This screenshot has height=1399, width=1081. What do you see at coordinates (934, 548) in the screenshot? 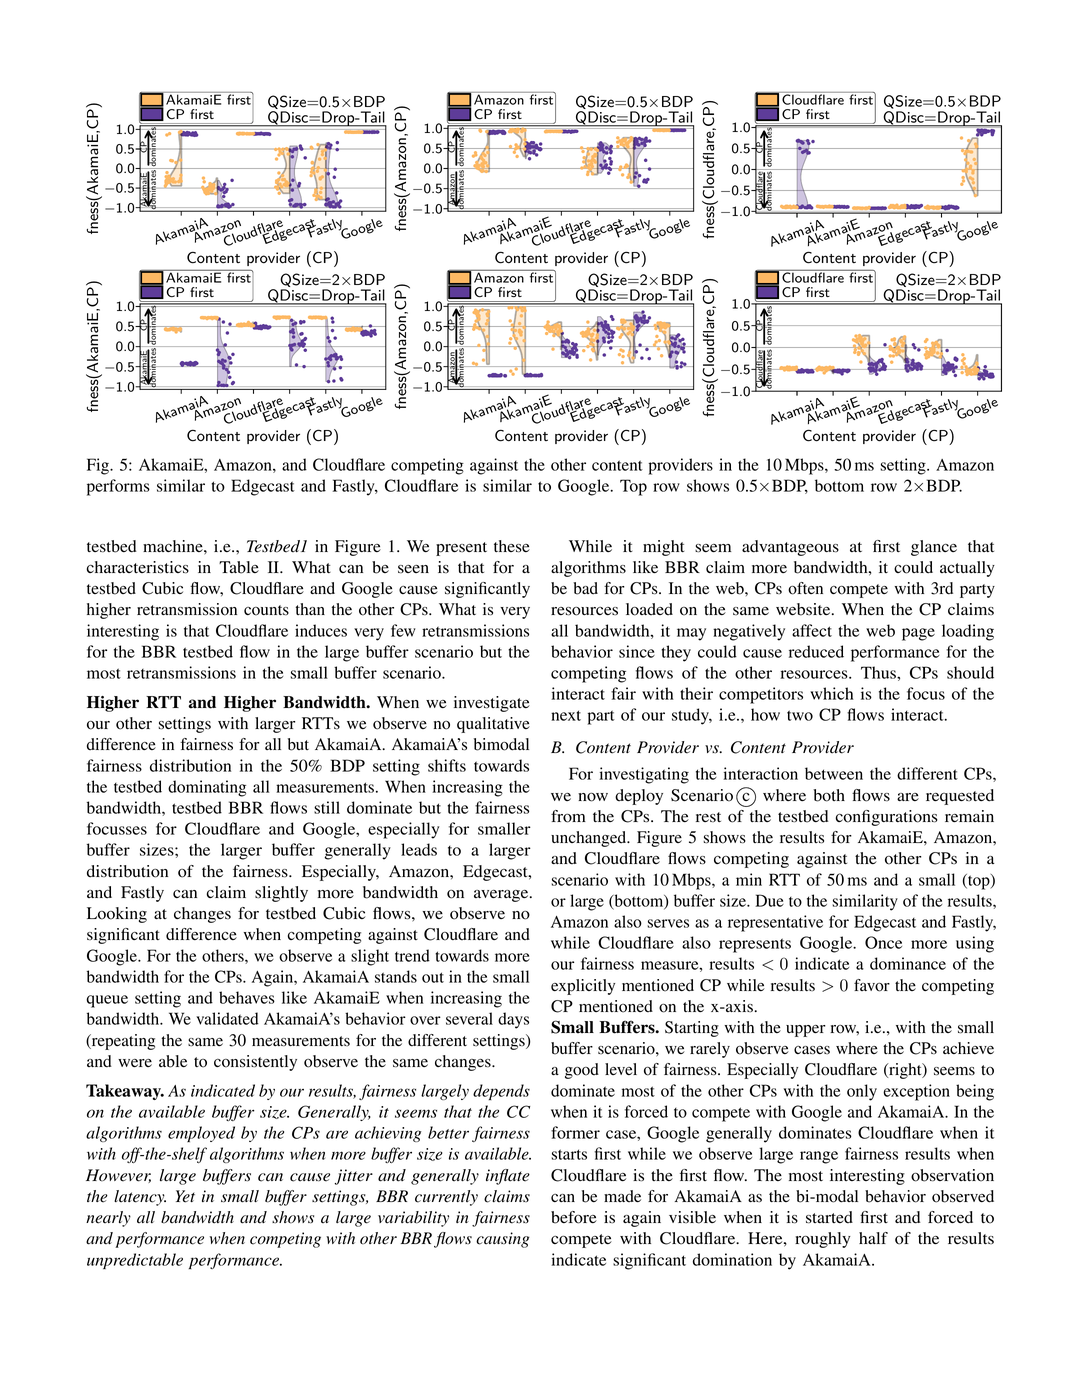
I see `glance` at bounding box center [934, 548].
